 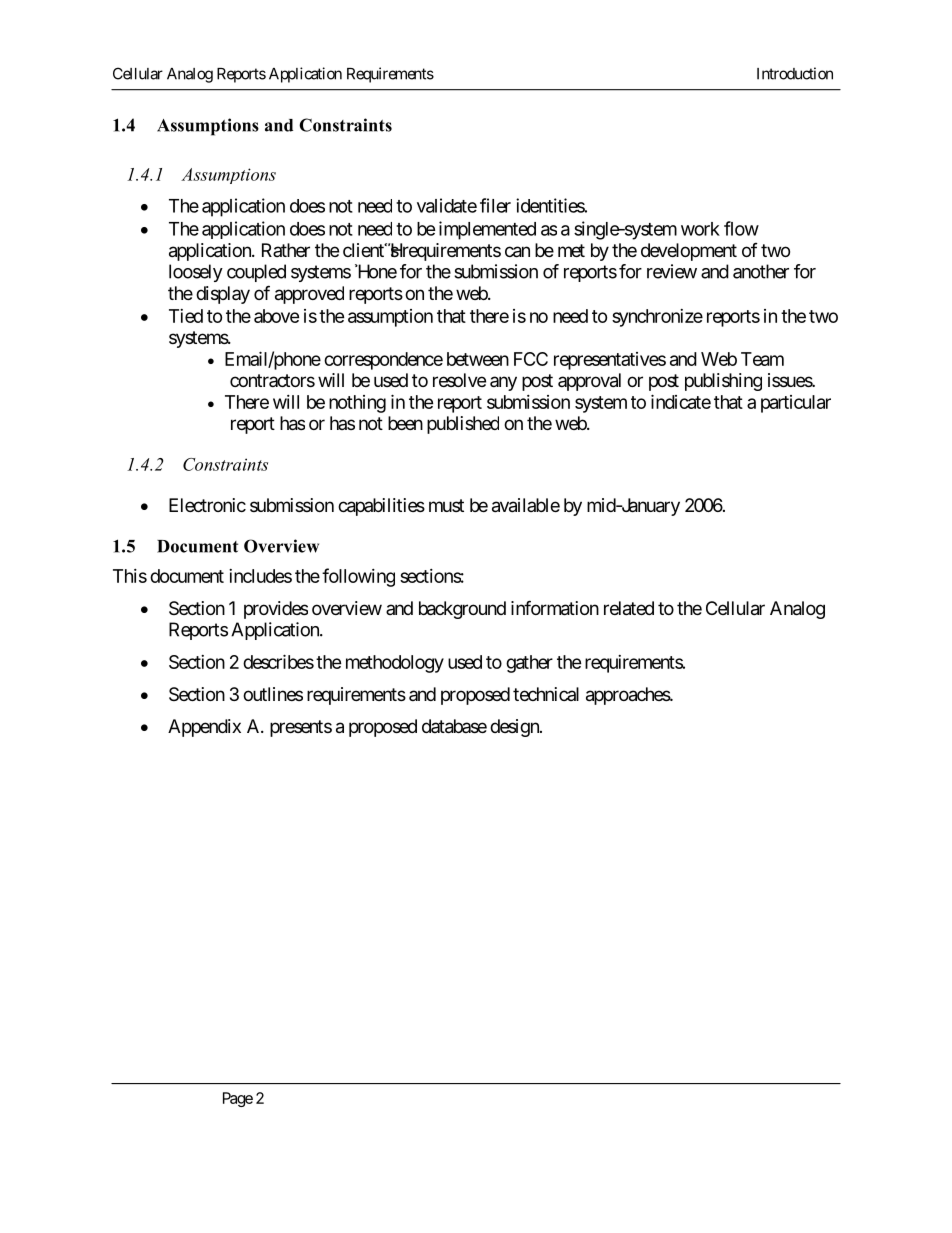 I want to click on Page, so click(x=238, y=1099).
